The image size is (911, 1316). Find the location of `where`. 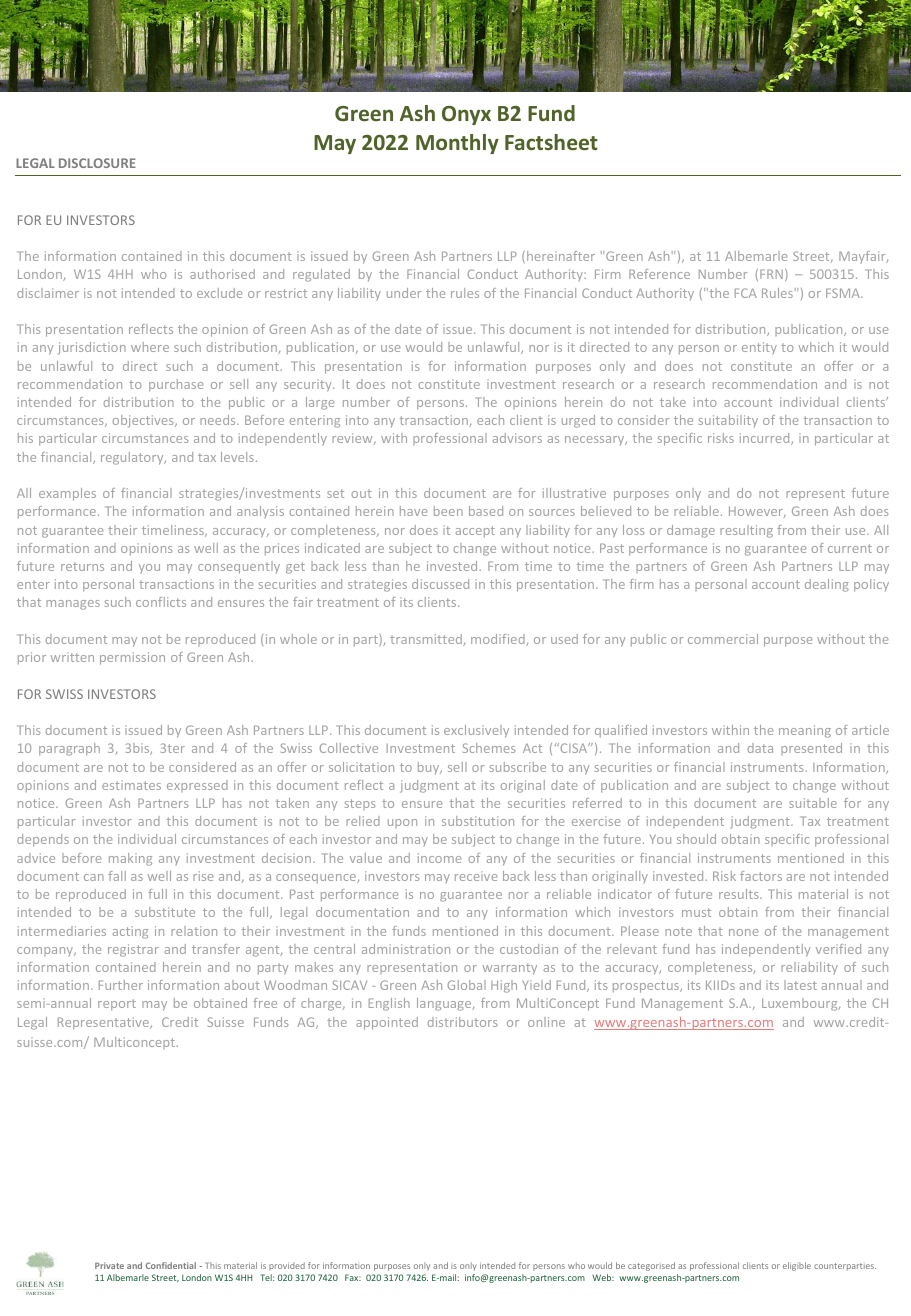

where is located at coordinates (150, 347).
